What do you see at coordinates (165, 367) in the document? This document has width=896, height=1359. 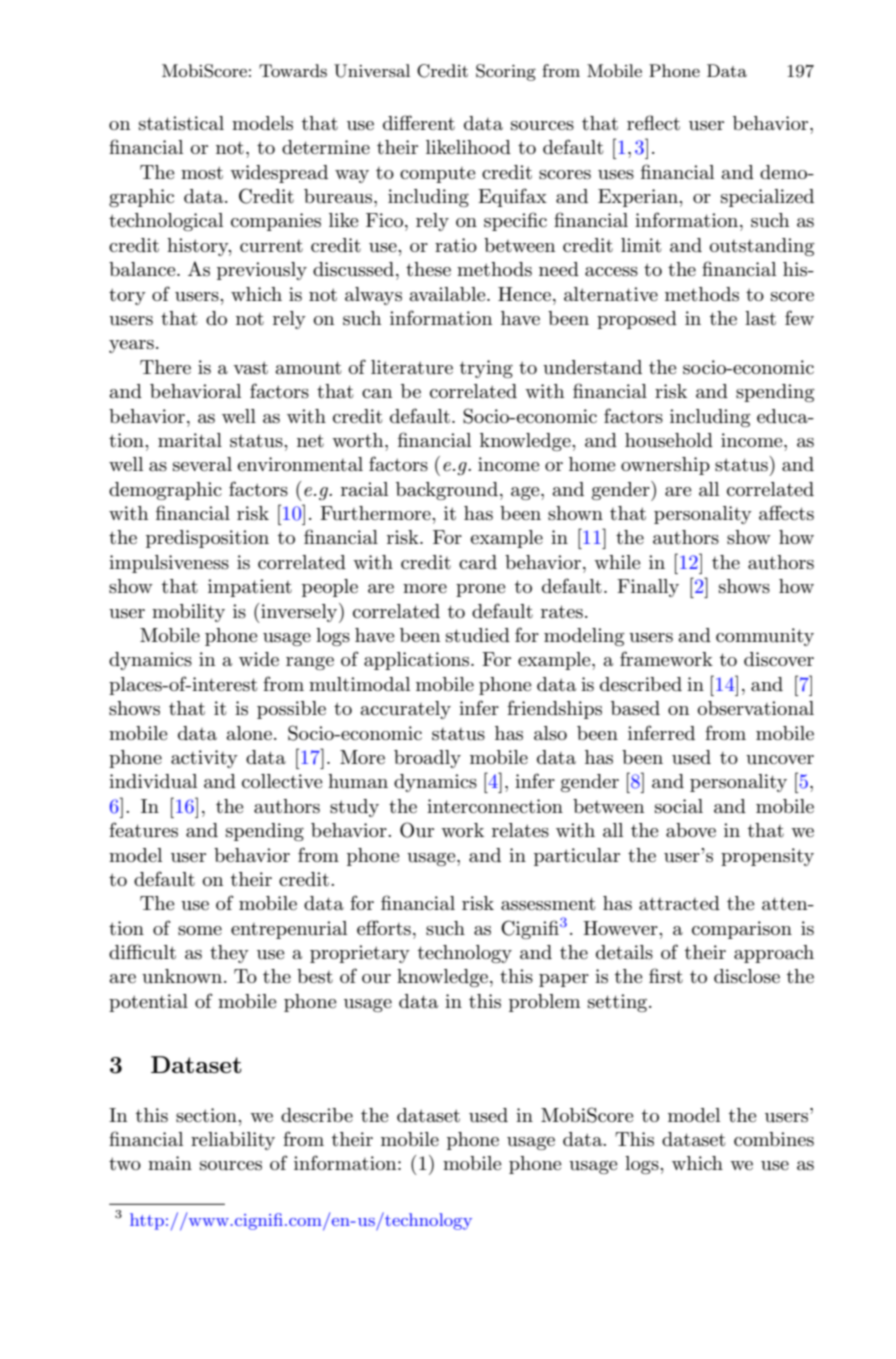 I see `There` at bounding box center [165, 367].
